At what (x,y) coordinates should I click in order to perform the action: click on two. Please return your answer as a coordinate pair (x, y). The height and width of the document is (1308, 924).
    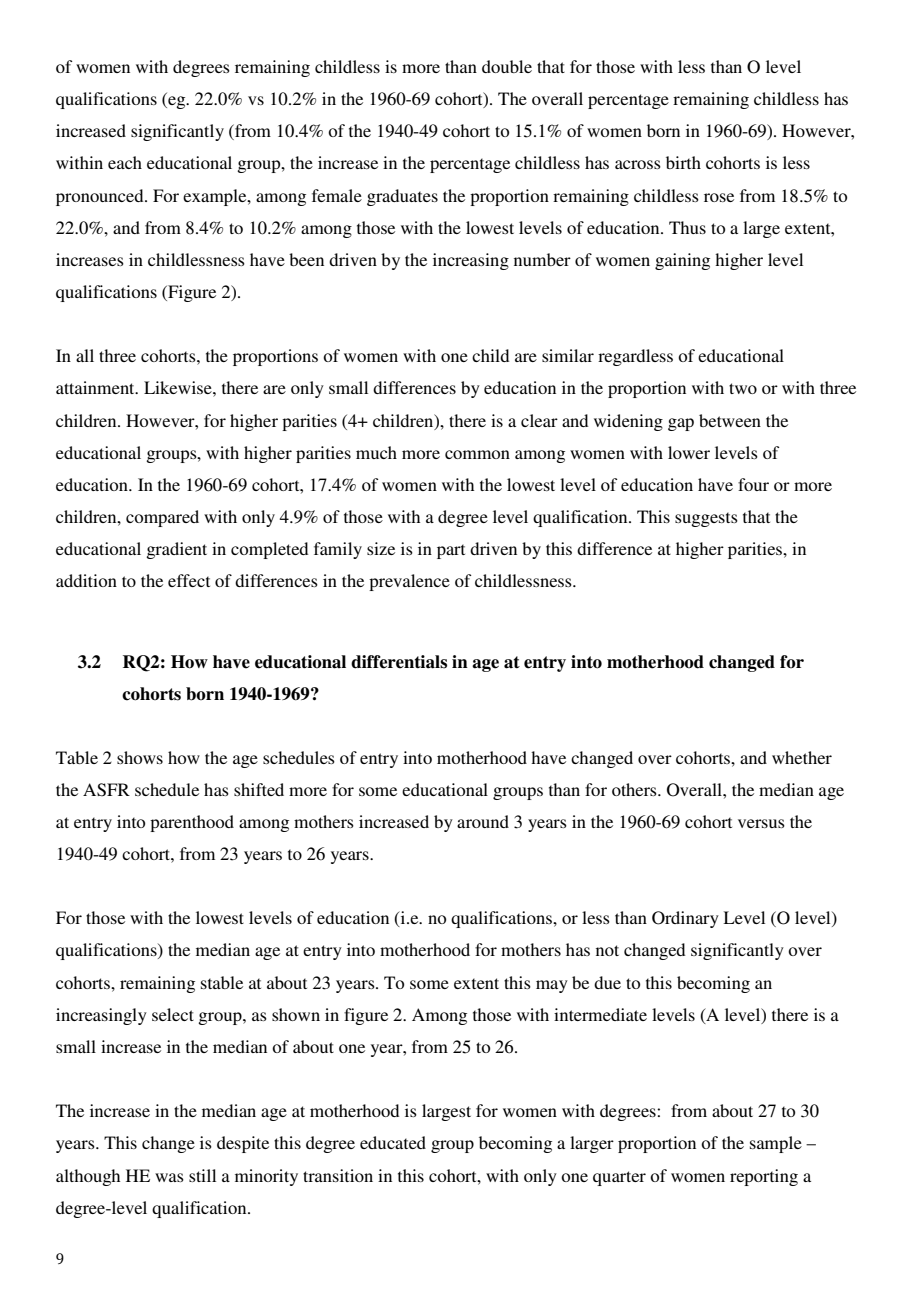
    Looking at the image, I should click on (743, 388).
